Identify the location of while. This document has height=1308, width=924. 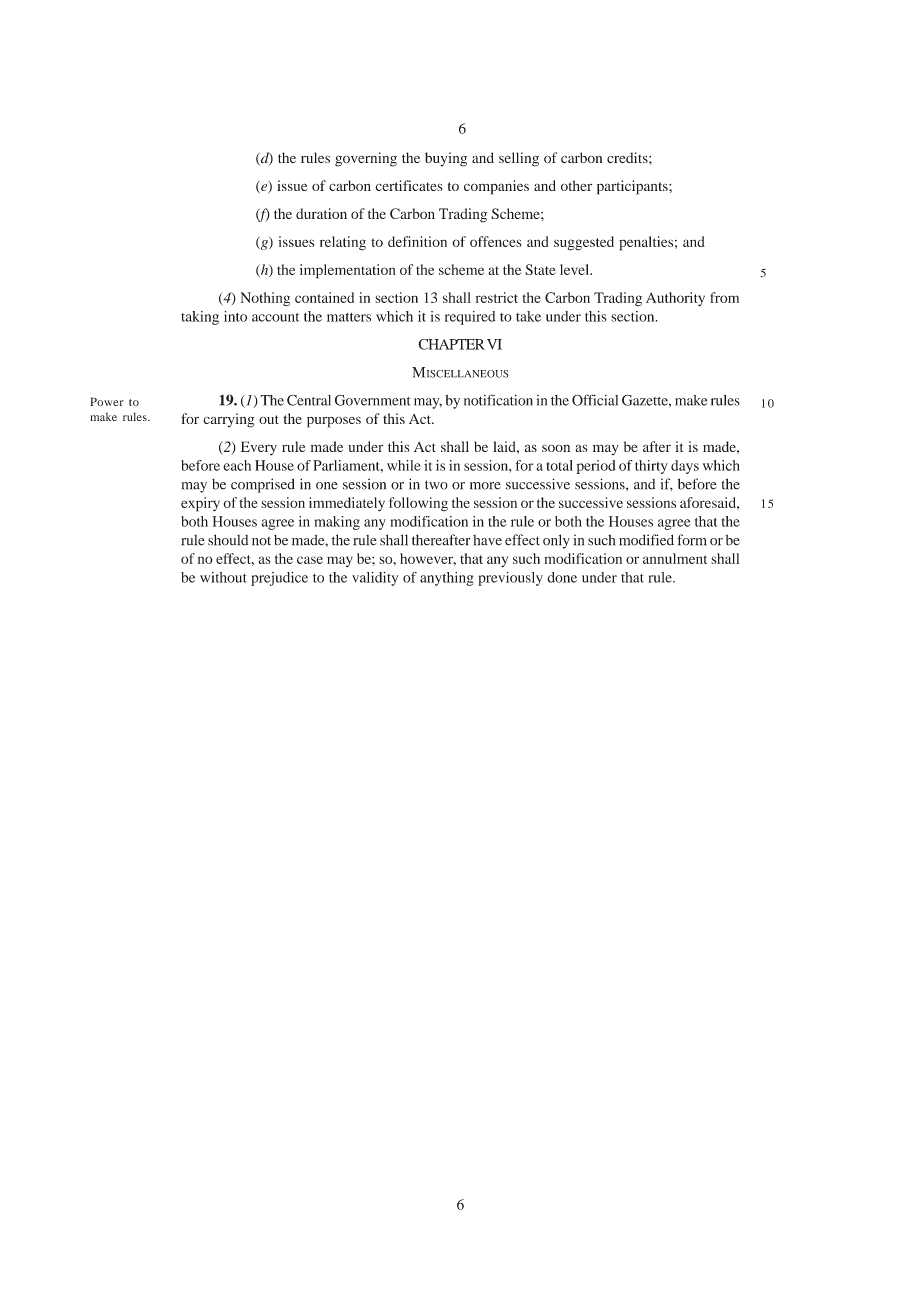
(404, 465).
